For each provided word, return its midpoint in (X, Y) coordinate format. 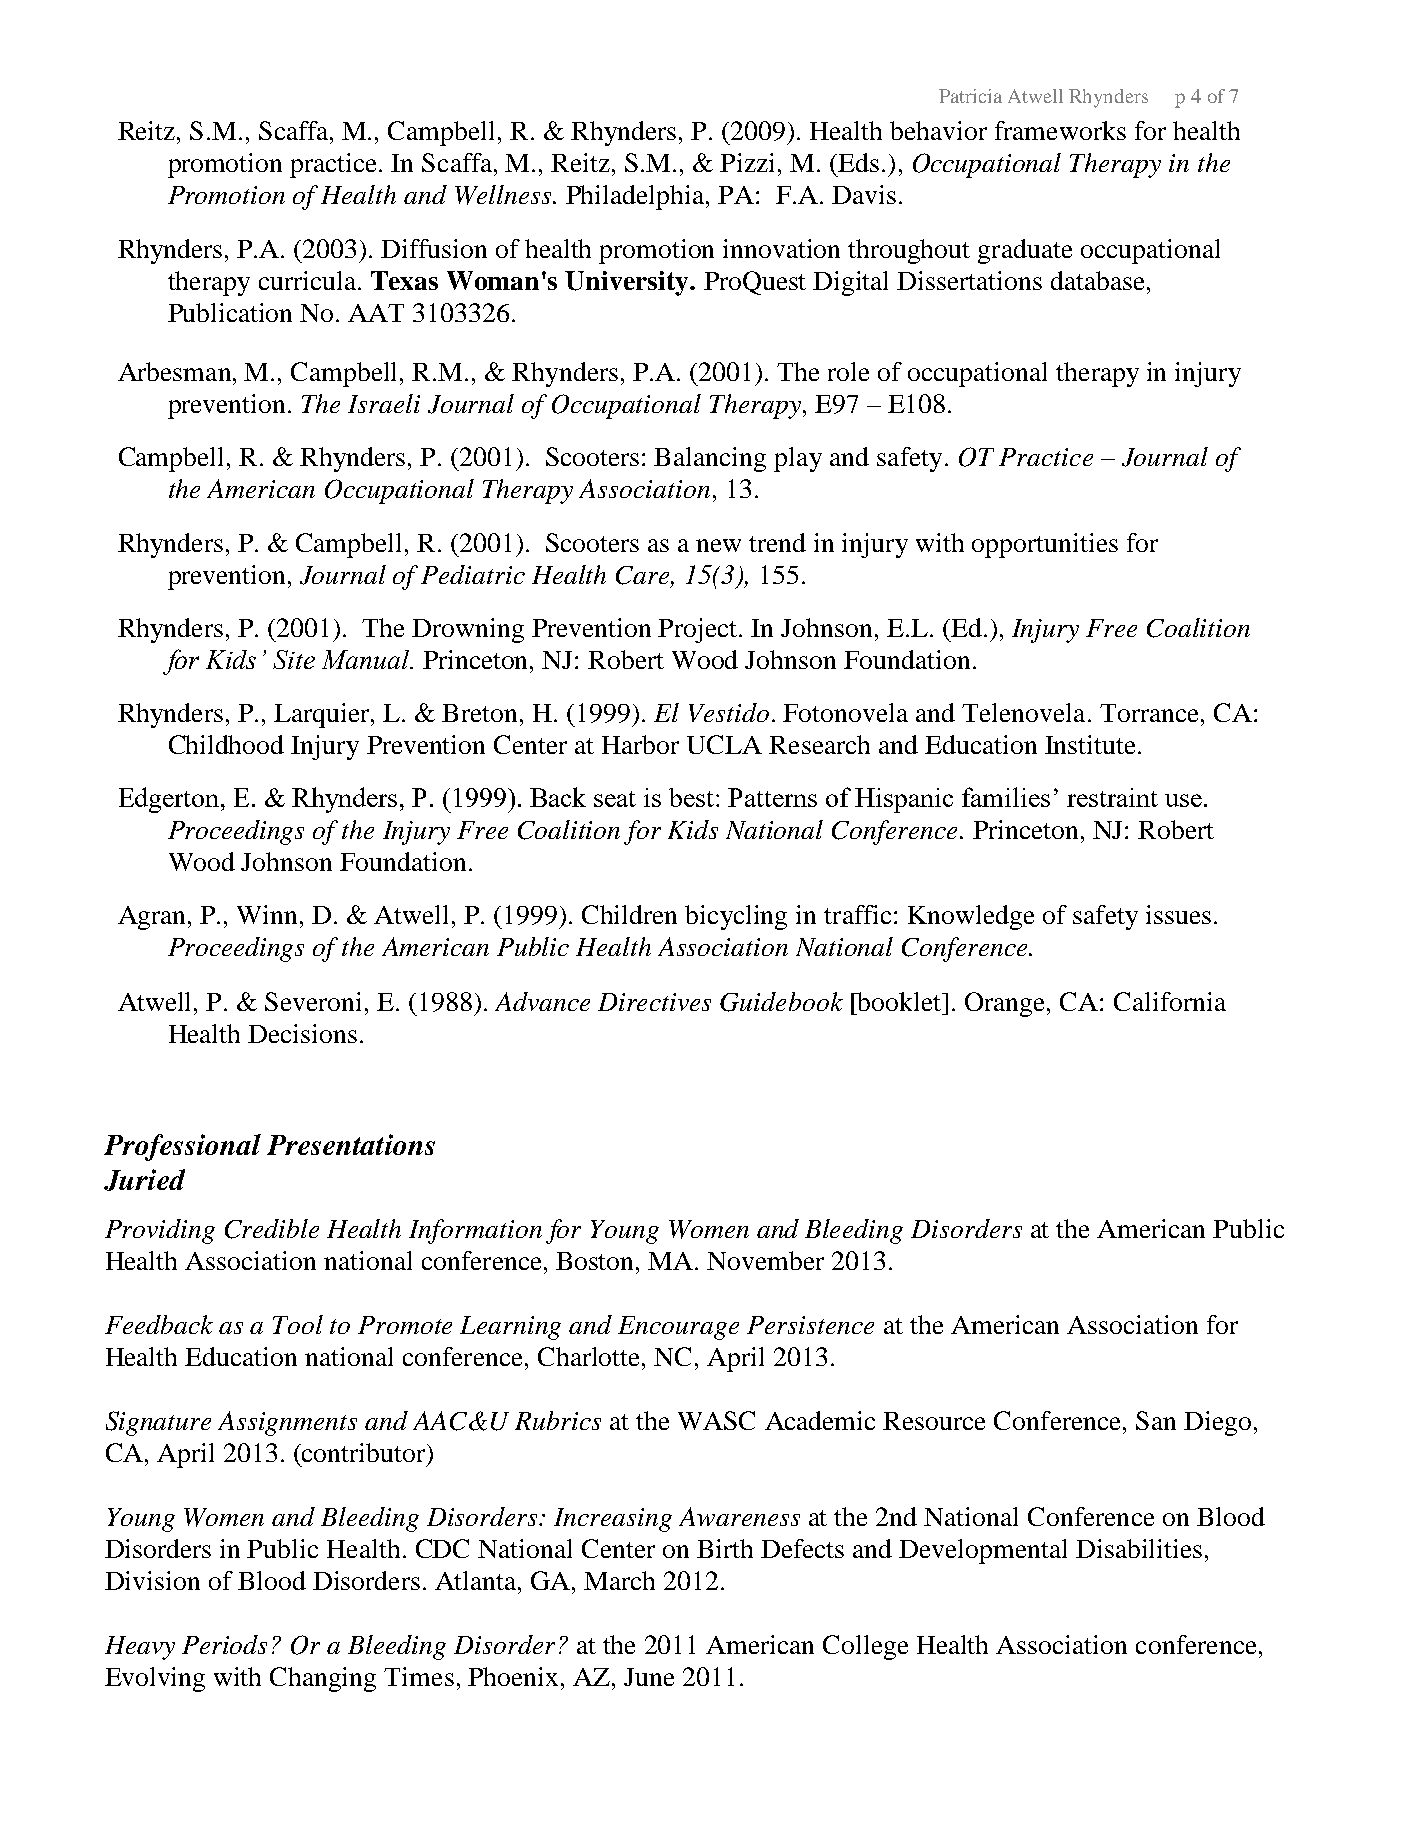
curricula (309, 280)
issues (1178, 914)
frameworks (1060, 130)
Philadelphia (636, 197)
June (649, 1677)
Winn (269, 914)
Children (629, 914)
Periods (224, 1644)
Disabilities (1139, 1548)
